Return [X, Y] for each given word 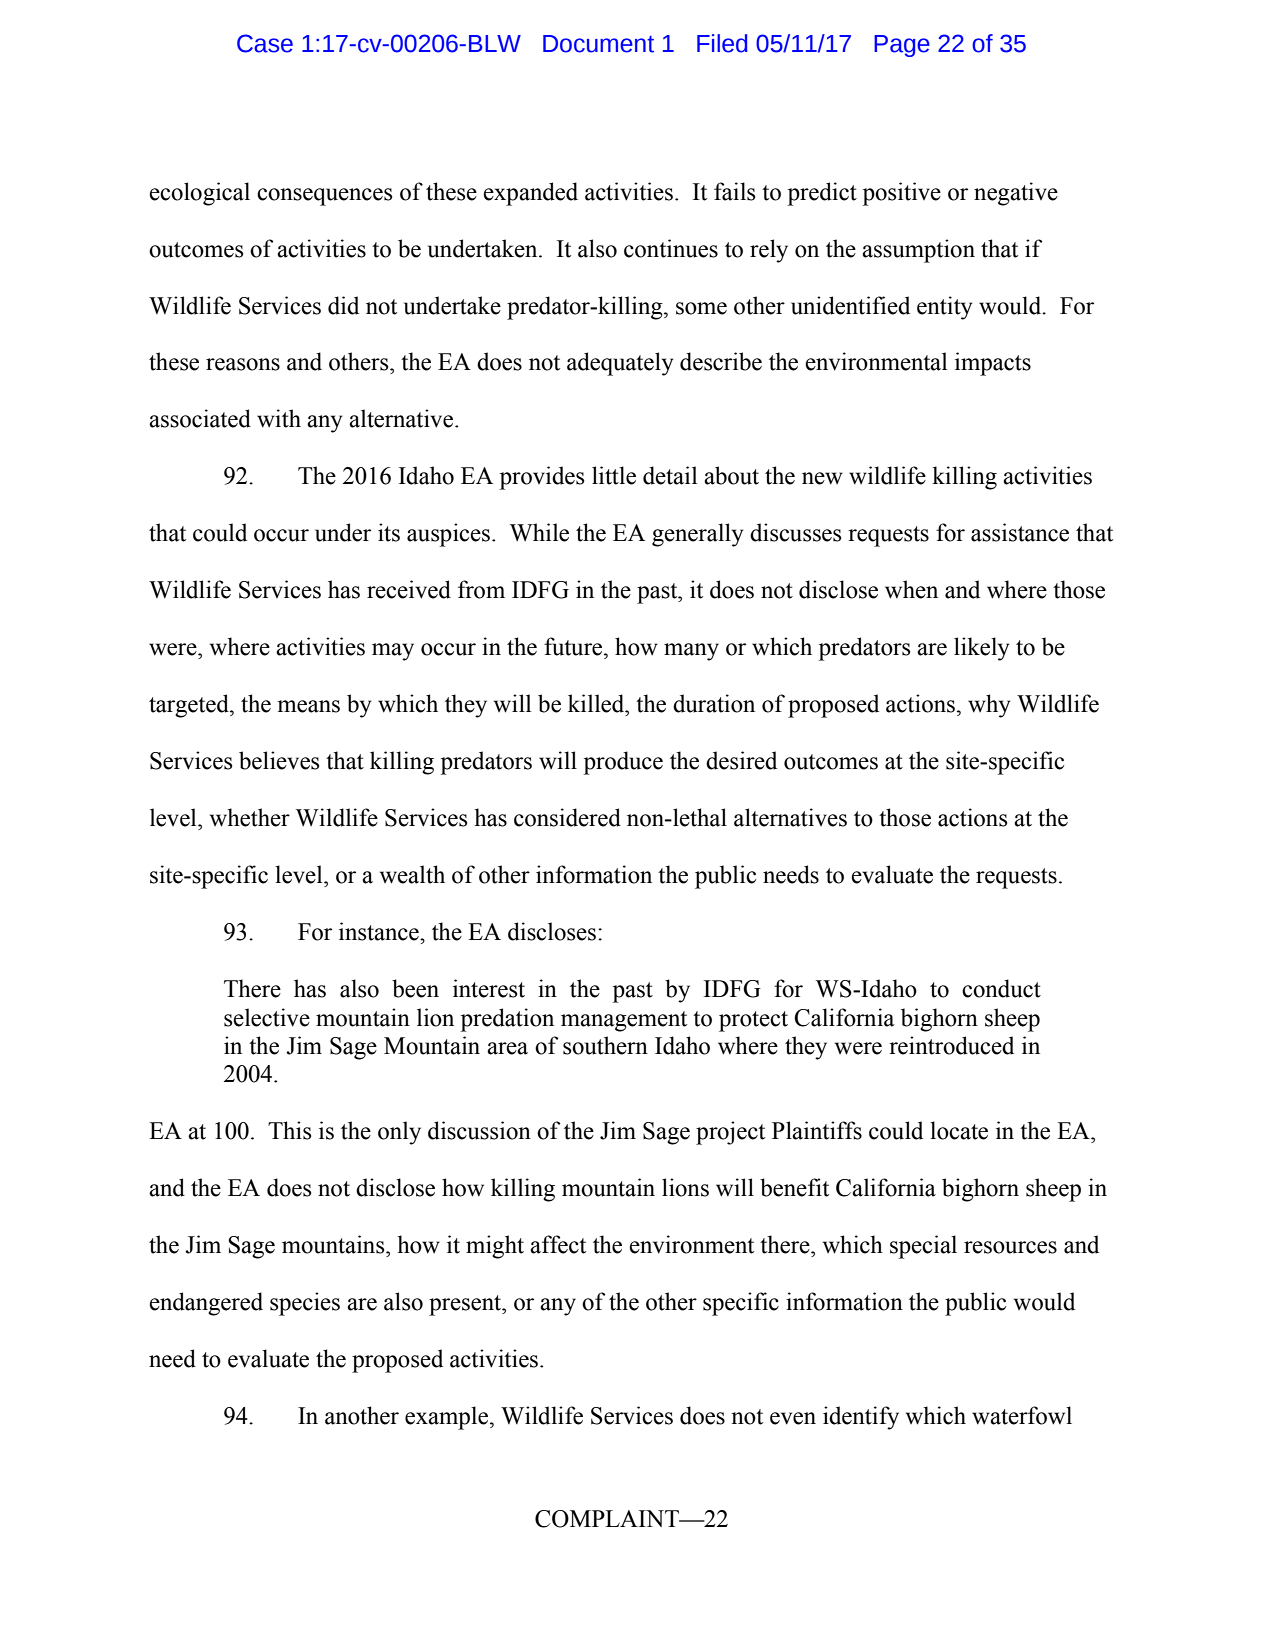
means [308, 706]
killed [597, 703]
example [448, 1418]
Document [598, 44]
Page [902, 46]
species [305, 1304]
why [989, 706]
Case [265, 43]
